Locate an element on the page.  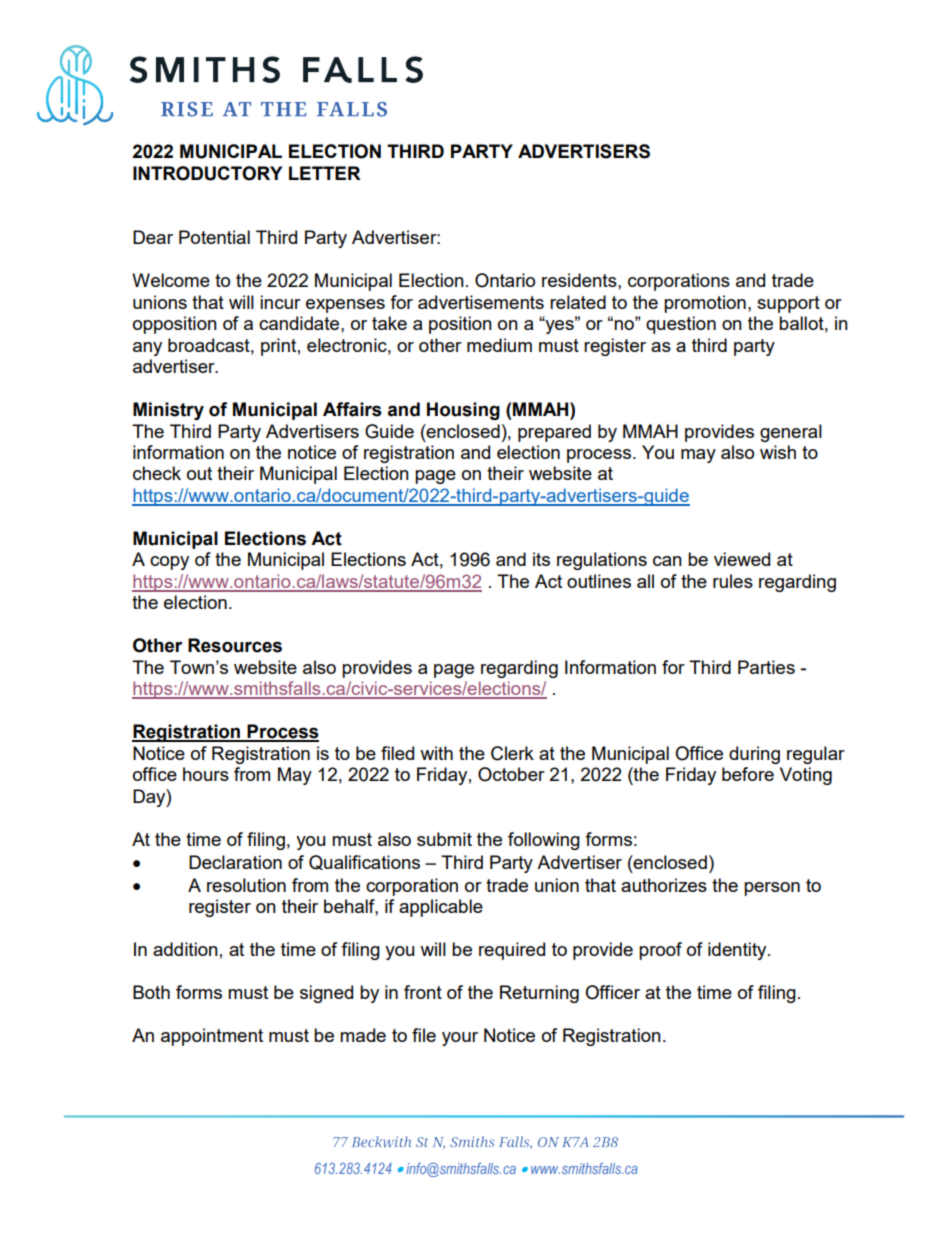
hours is located at coordinates (206, 774).
